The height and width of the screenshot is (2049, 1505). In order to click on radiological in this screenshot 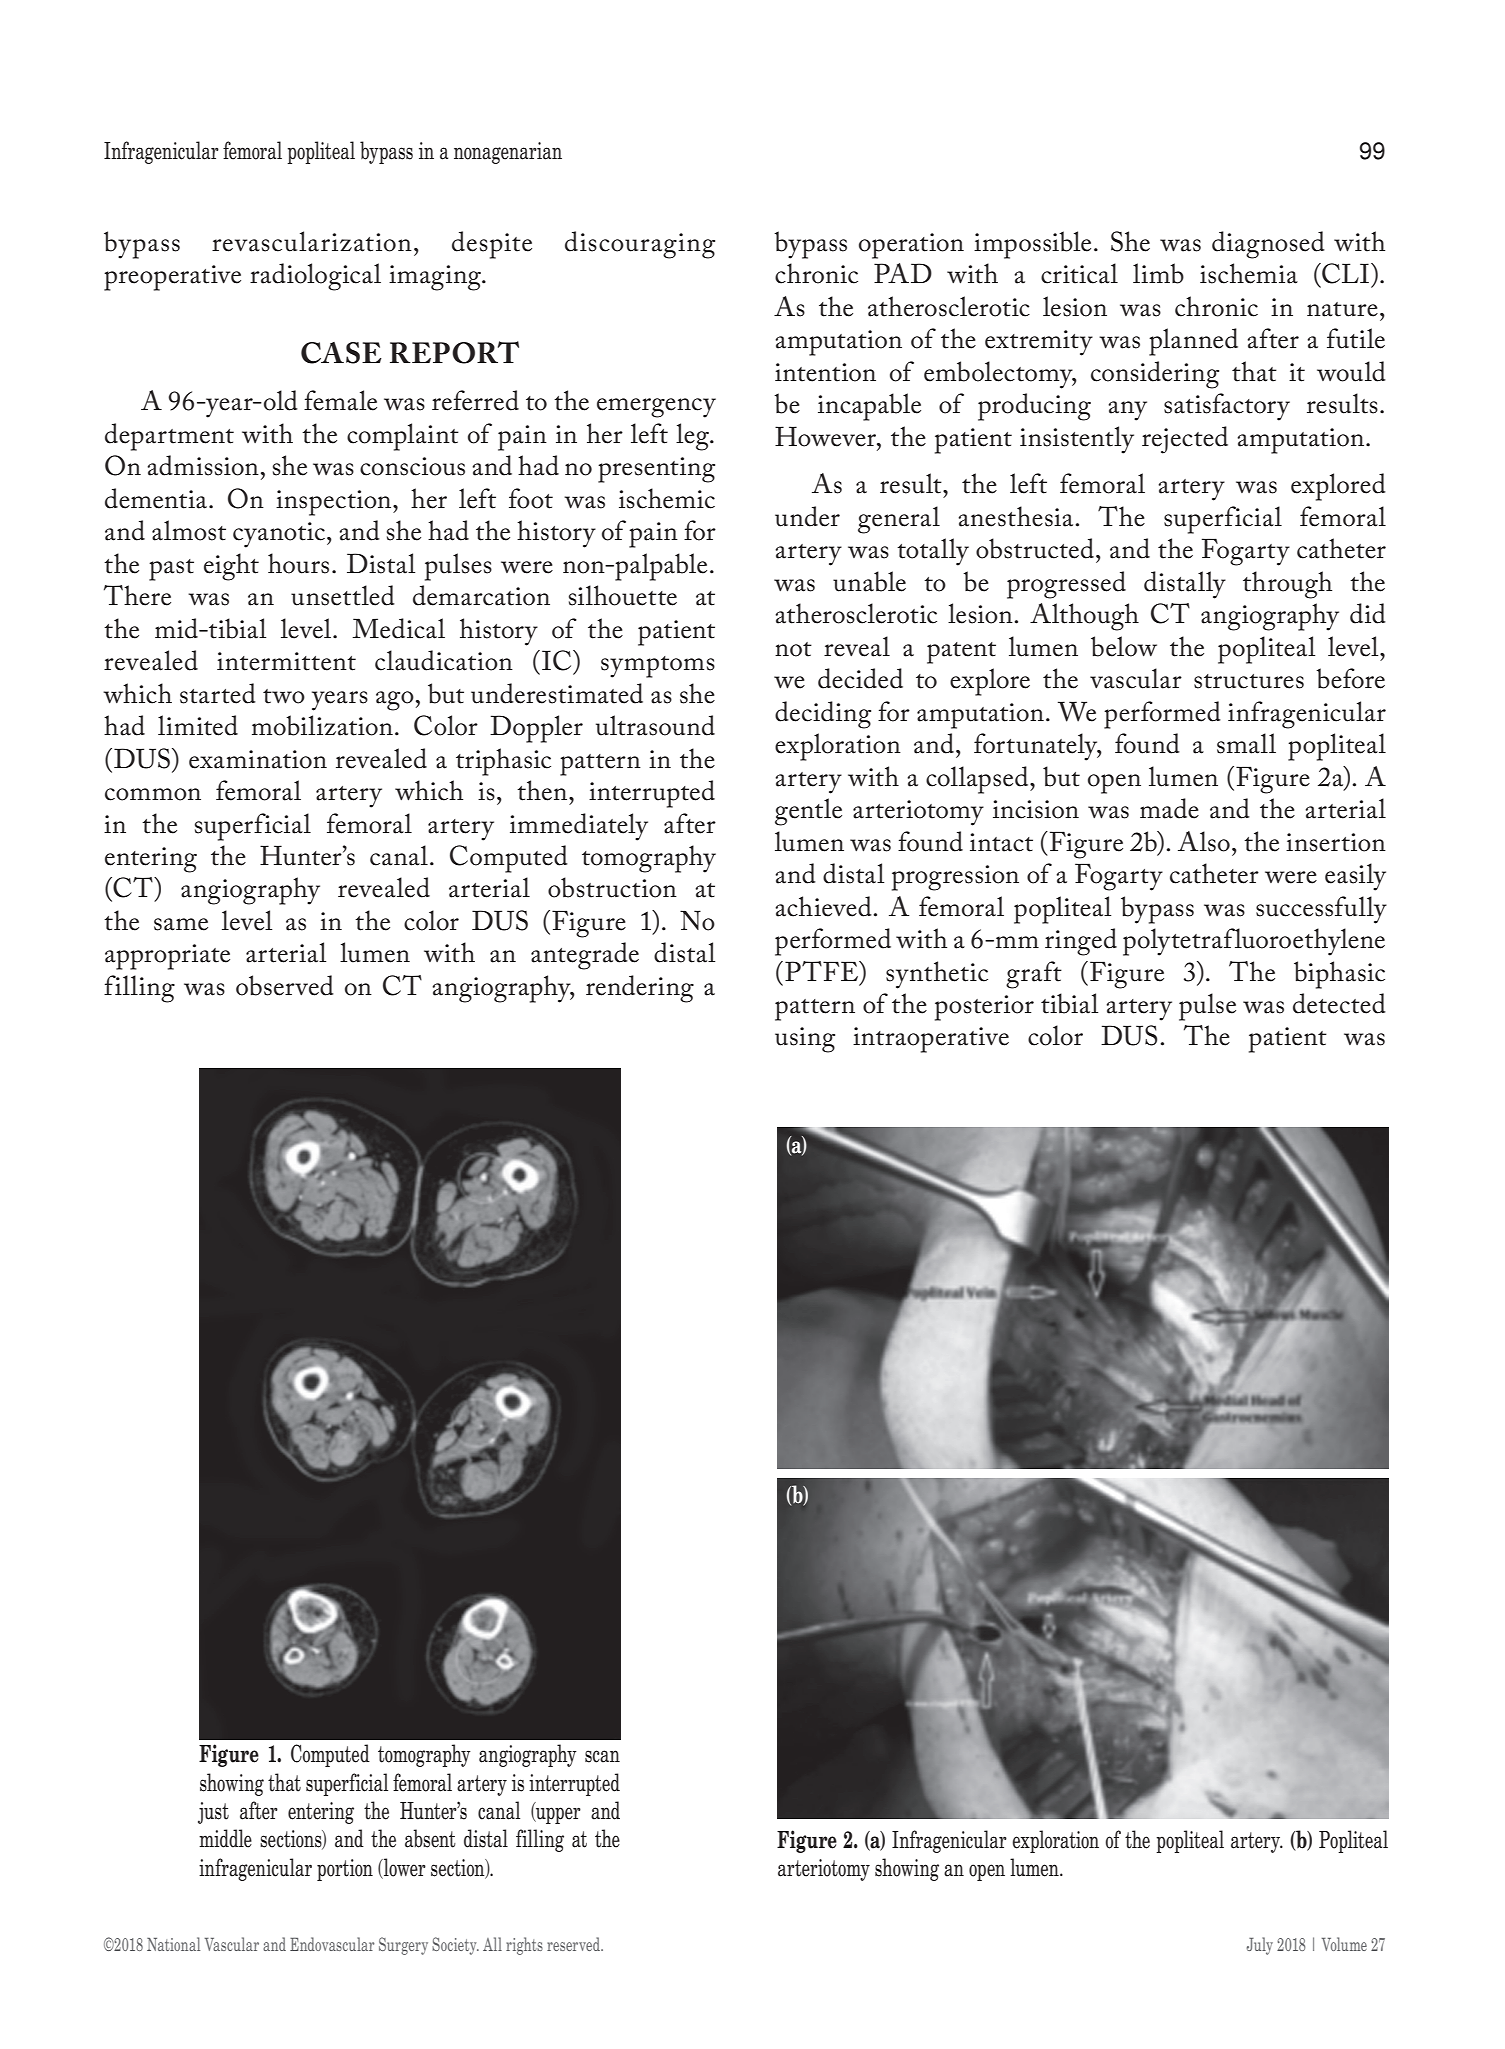, I will do `click(315, 277)`.
